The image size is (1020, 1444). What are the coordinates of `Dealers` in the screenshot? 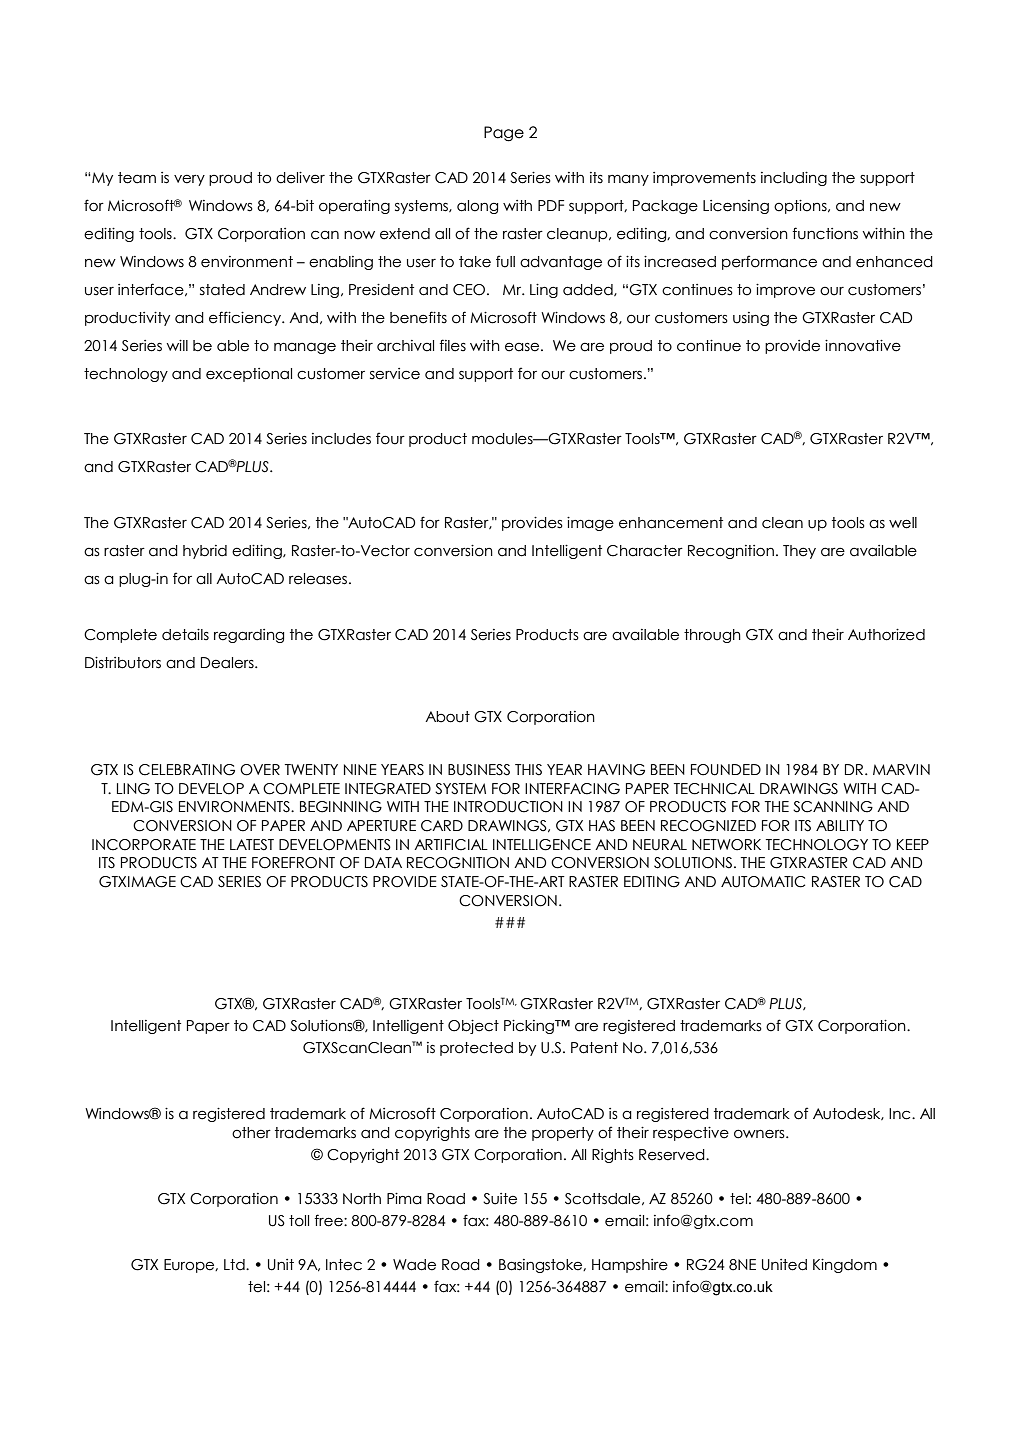 It's located at (228, 663).
